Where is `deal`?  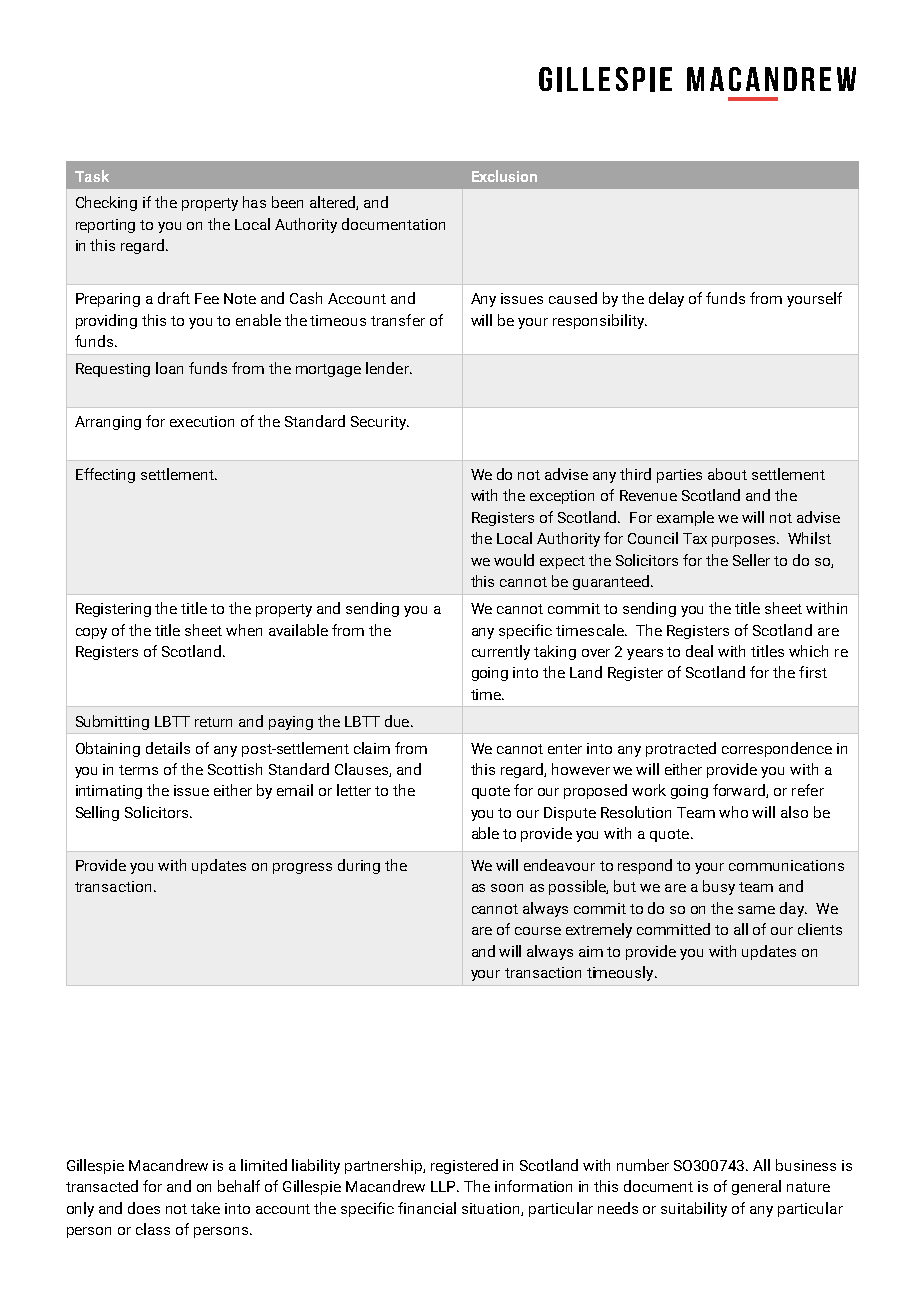
deal is located at coordinates (699, 651).
